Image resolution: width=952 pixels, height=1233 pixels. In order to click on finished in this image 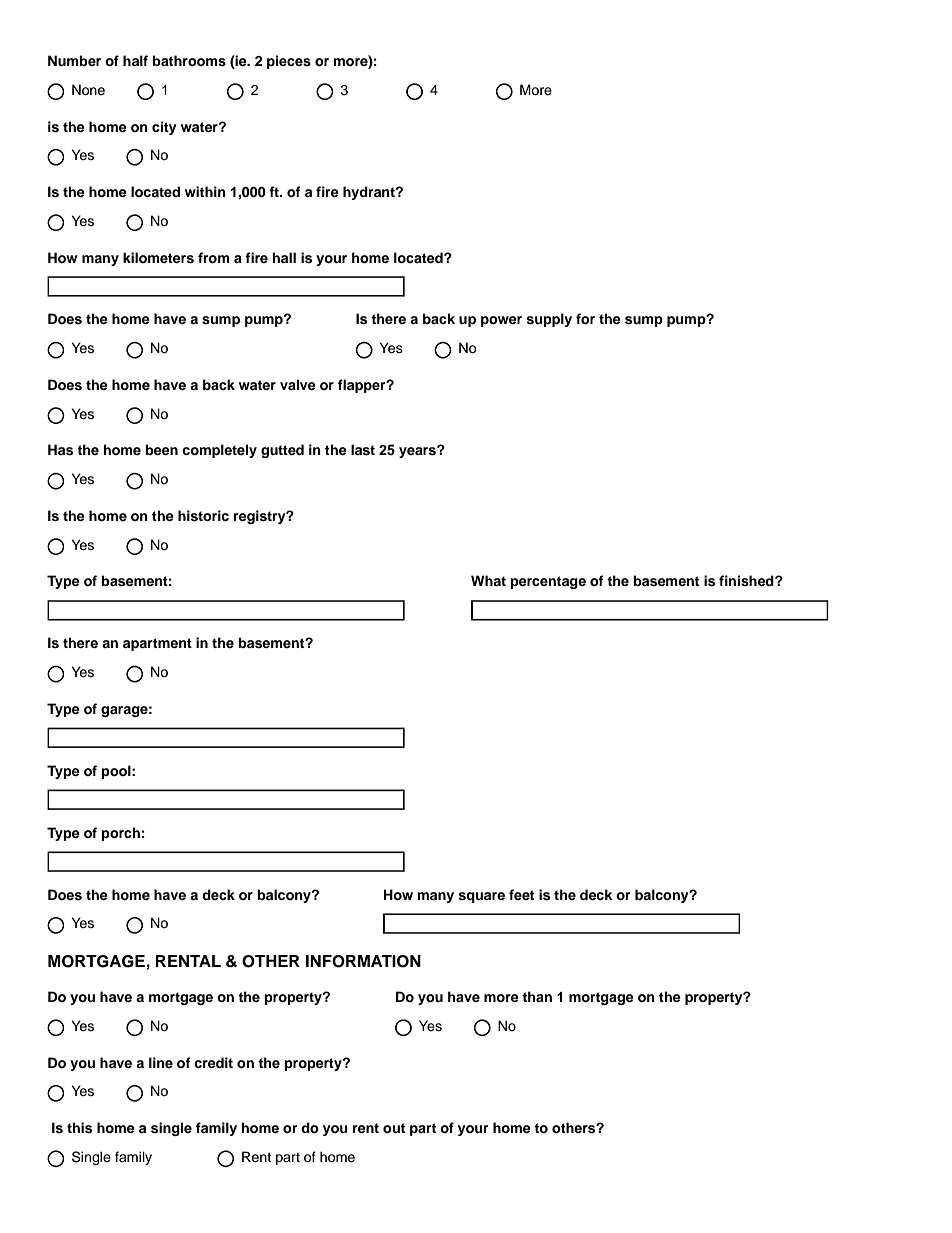, I will do `click(747, 581)`.
